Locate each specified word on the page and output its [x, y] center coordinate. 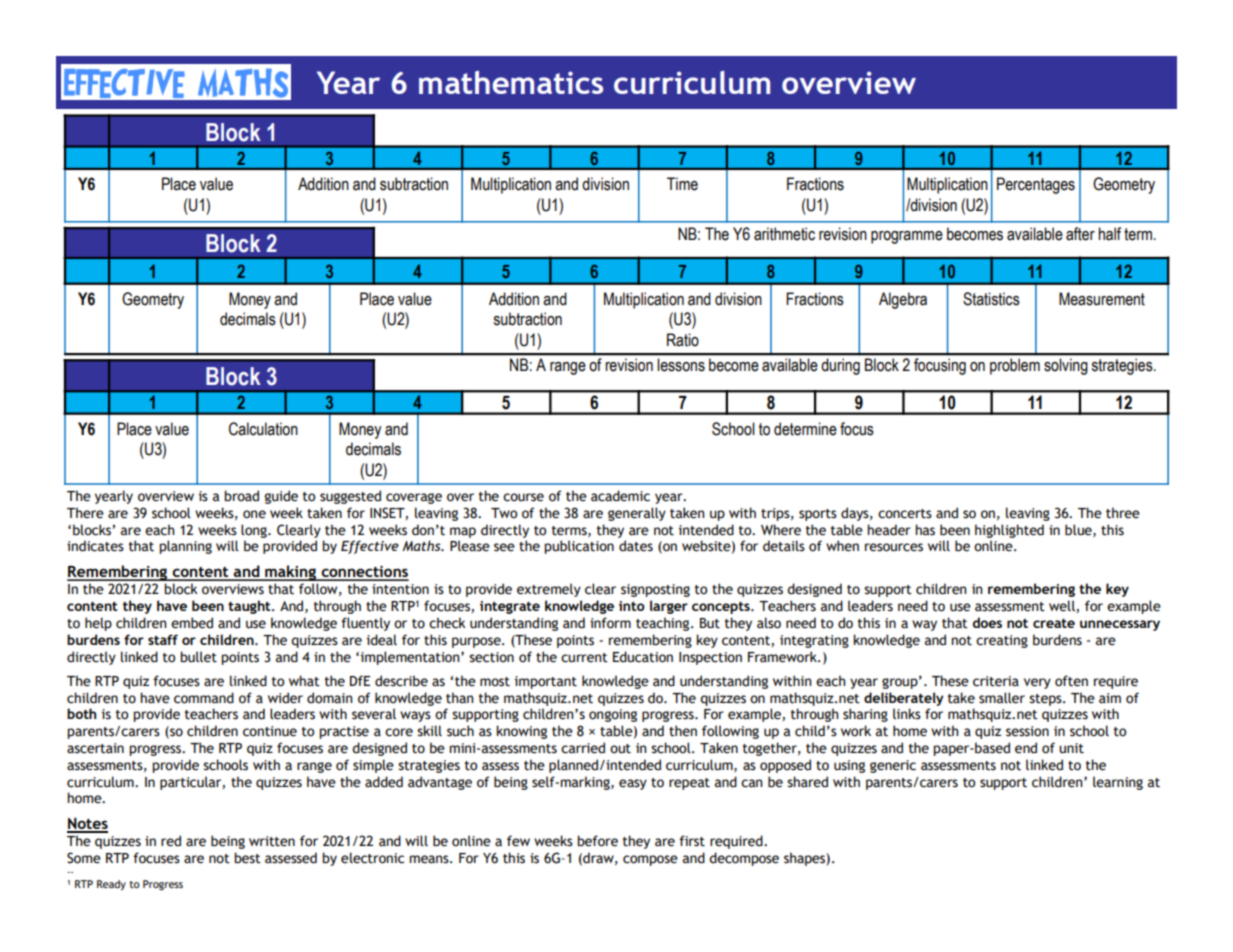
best [247, 858]
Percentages [1036, 185]
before [597, 841]
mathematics [511, 82]
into [632, 606]
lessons [681, 364]
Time [682, 184]
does [987, 622]
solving [1065, 366]
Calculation [263, 429]
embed [192, 623]
